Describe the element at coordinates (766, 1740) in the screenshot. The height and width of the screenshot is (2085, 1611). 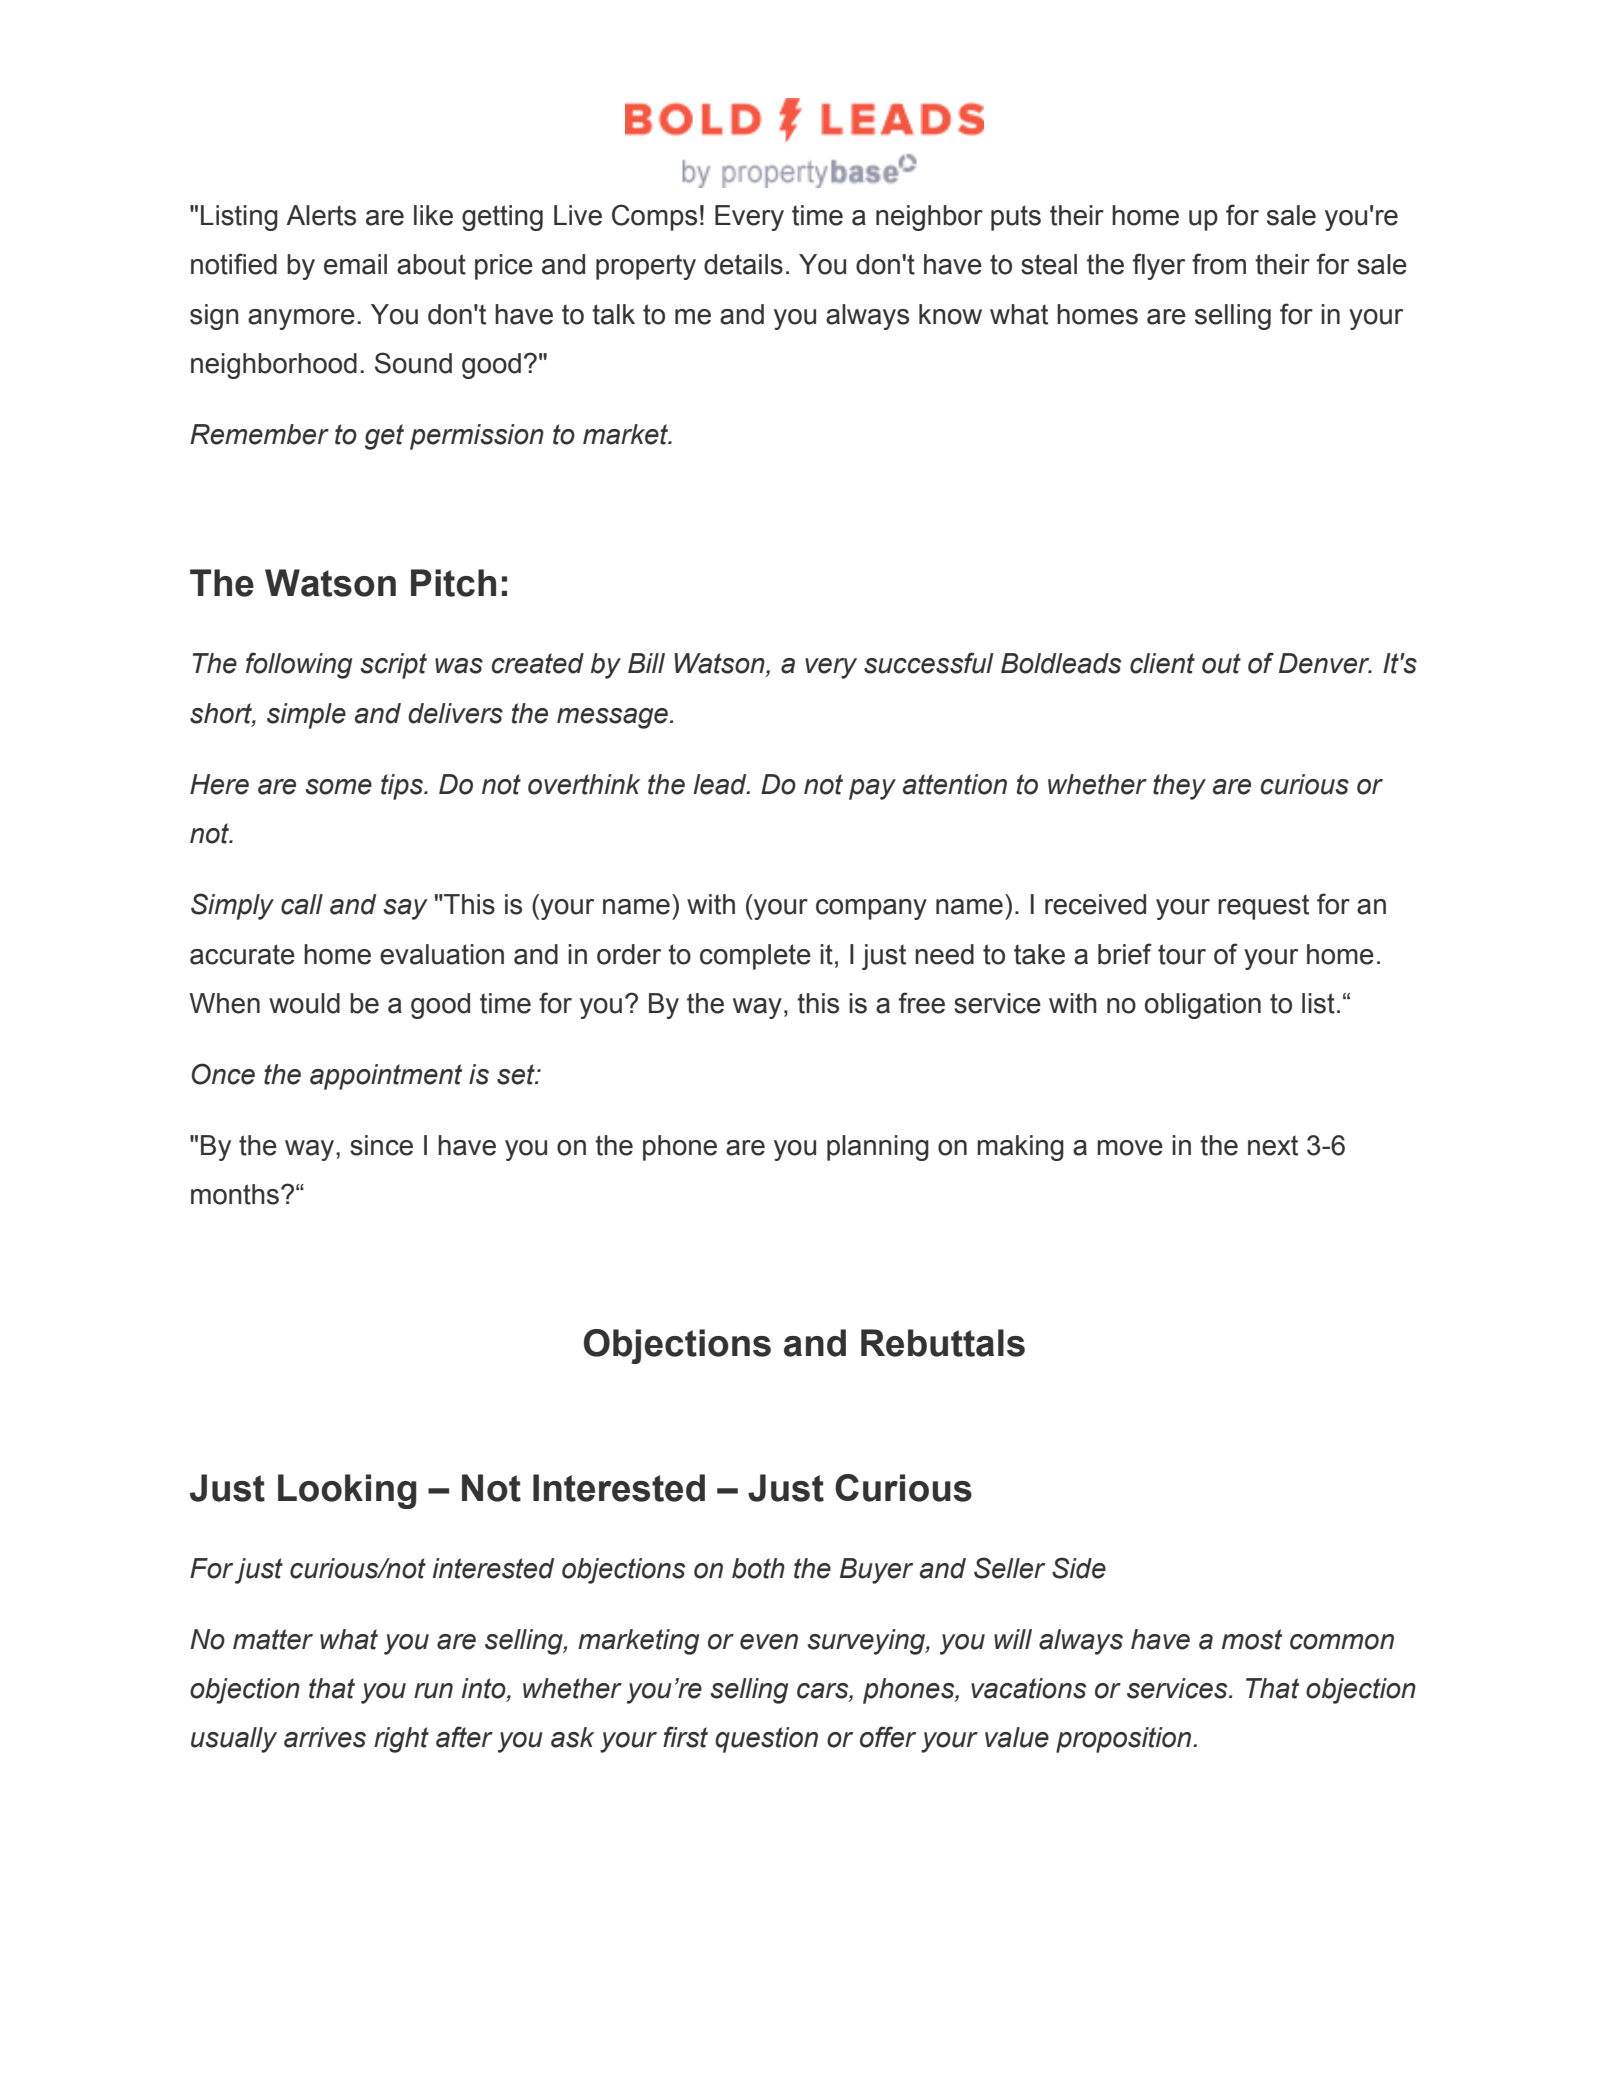
I see `question` at that location.
